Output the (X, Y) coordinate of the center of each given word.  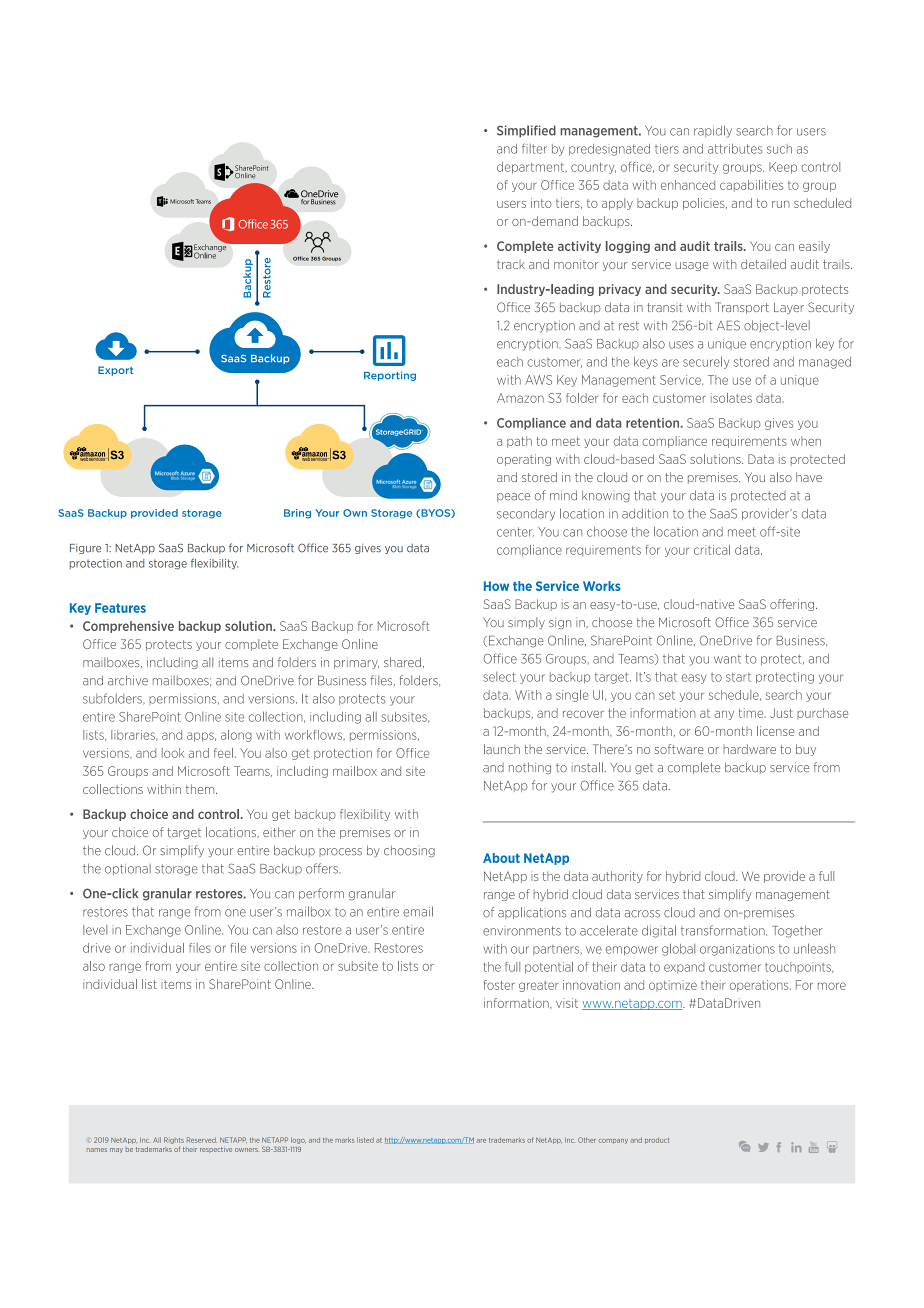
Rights (174, 1140)
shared (402, 662)
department (532, 168)
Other (587, 1140)
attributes (735, 149)
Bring (297, 514)
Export (115, 371)
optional (128, 869)
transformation (724, 930)
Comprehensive (128, 627)
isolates (731, 398)
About (501, 858)
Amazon (520, 398)
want (727, 659)
